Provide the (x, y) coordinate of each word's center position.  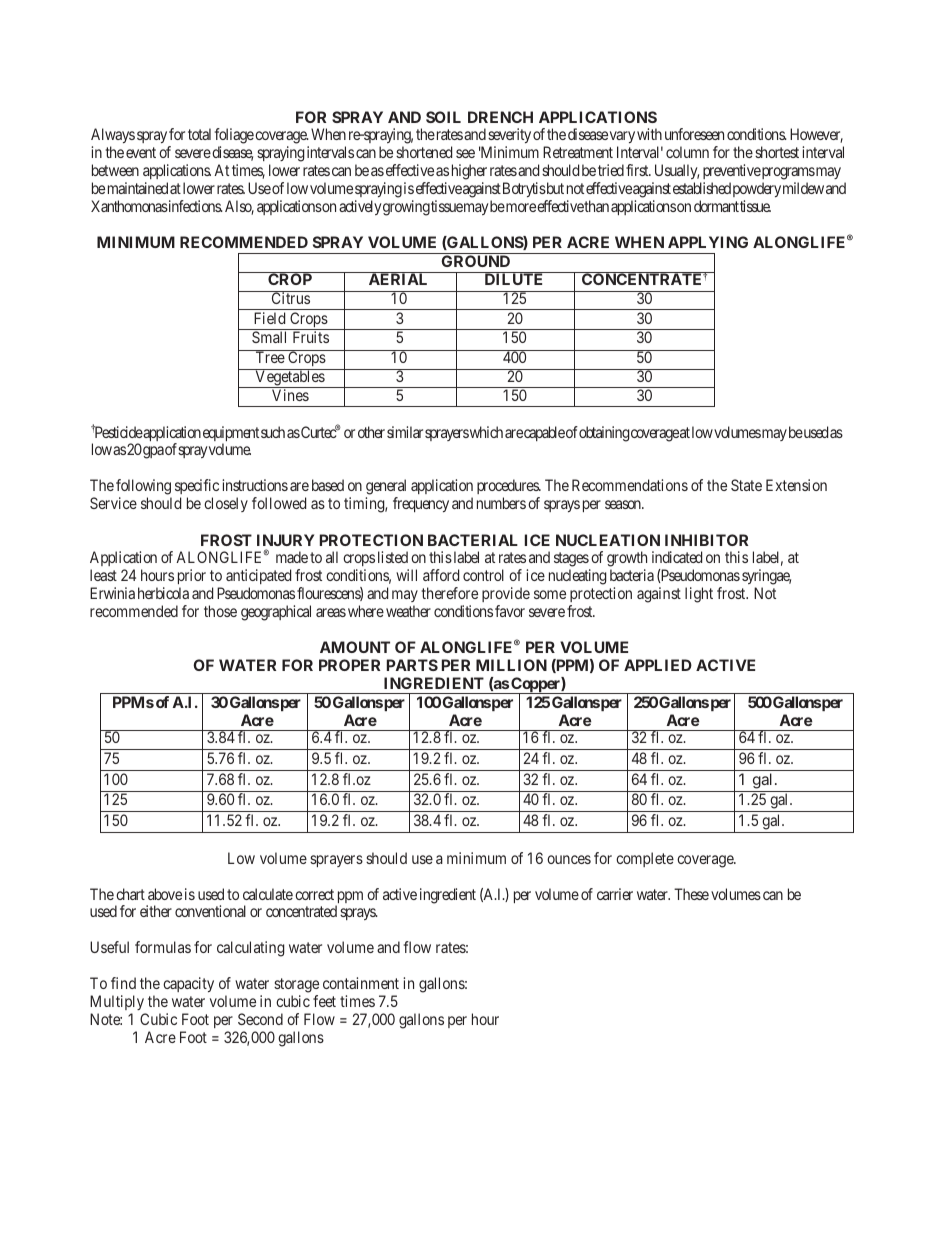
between (115, 170)
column (687, 152)
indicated (677, 557)
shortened (424, 152)
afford (441, 575)
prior (192, 576)
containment (361, 983)
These (691, 894)
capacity (188, 984)
